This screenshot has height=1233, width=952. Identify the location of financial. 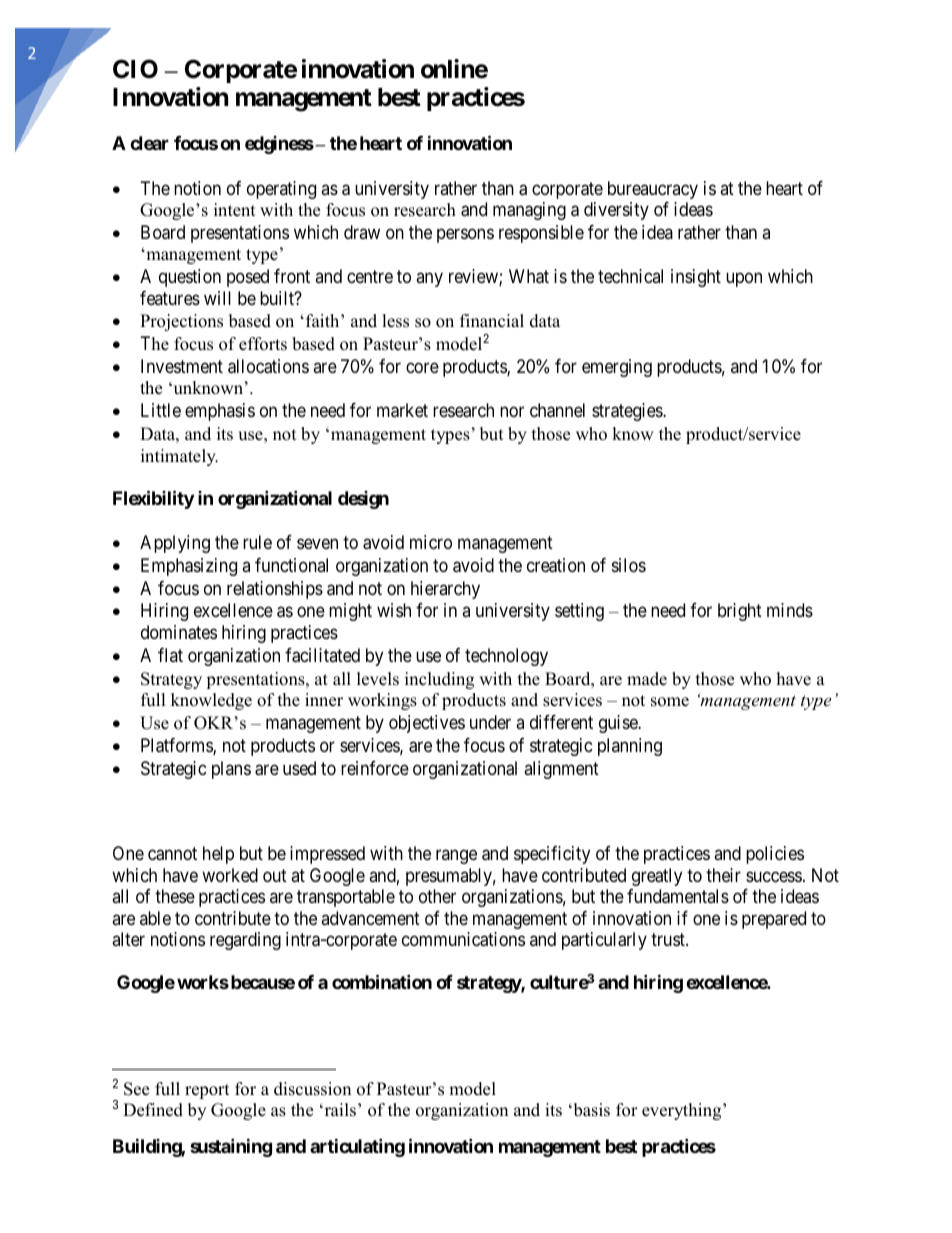
(492, 321).
